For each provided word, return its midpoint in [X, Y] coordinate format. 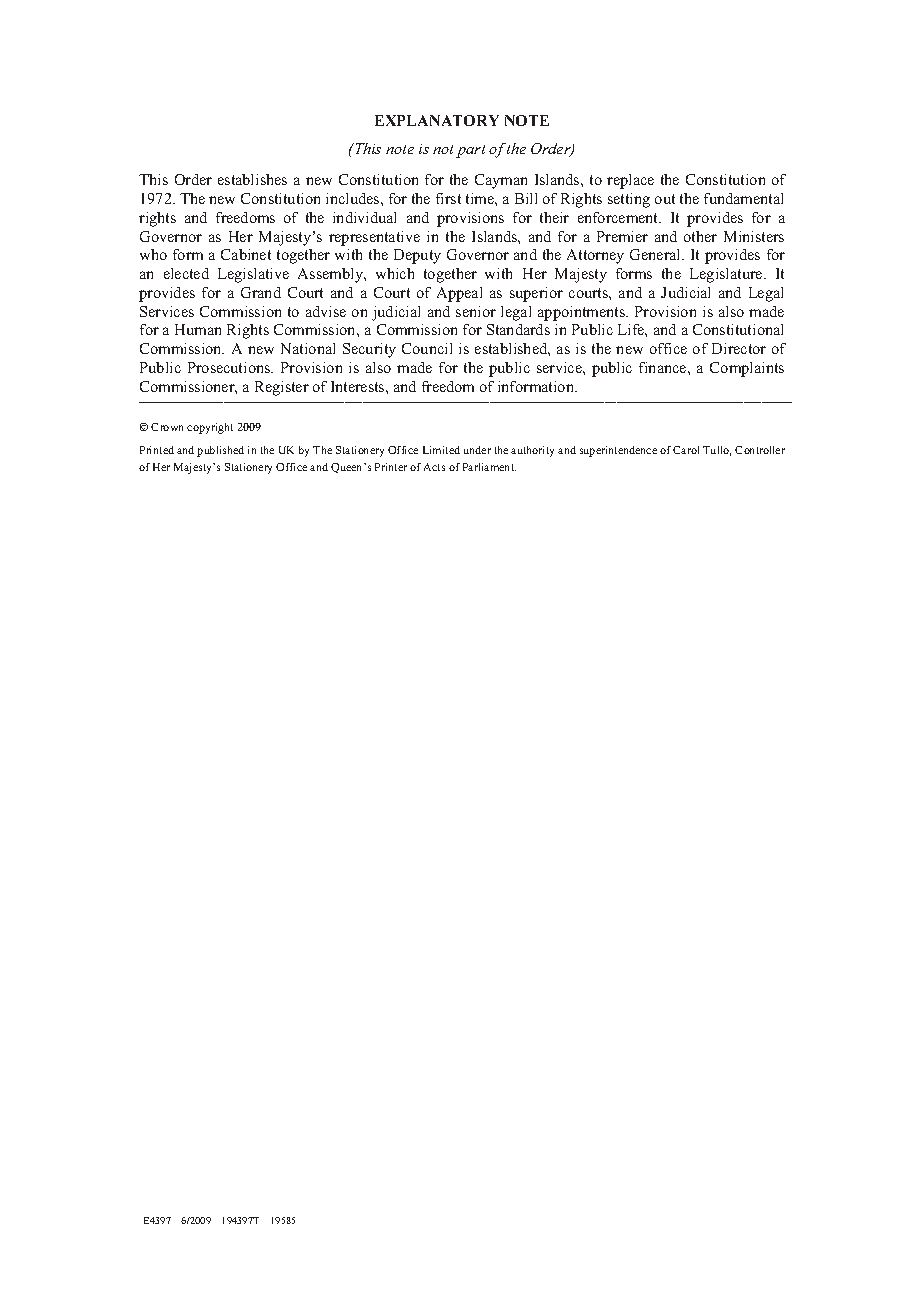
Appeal [459, 294]
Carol [686, 450]
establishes [252, 179]
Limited [441, 450]
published [220, 451]
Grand [261, 292]
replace [630, 181]
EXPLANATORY [437, 120]
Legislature [727, 275]
